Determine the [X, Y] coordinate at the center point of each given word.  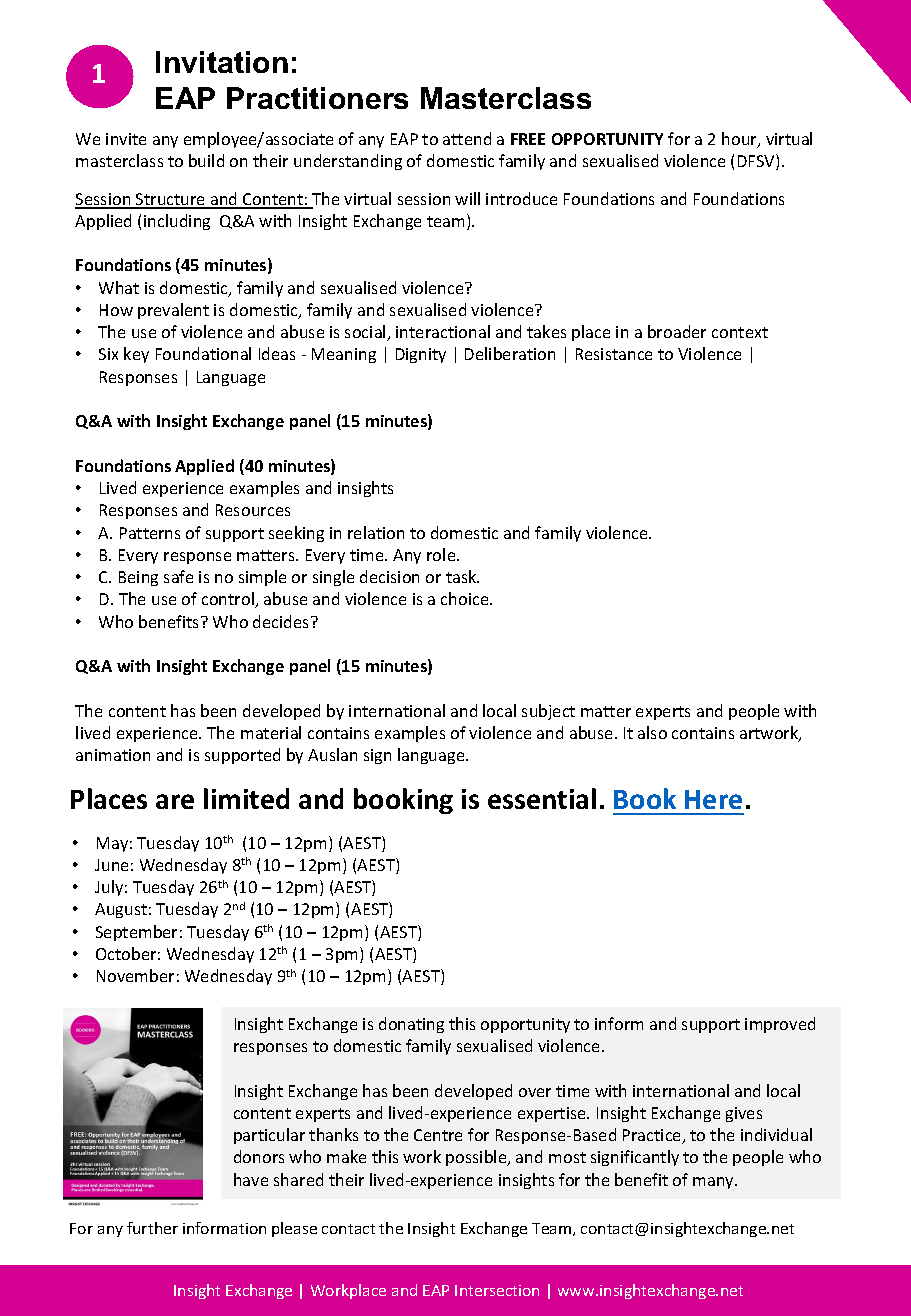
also [652, 732]
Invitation [222, 62]
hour [740, 140]
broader [677, 331]
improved [780, 1025]
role [442, 554]
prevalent [173, 311]
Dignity [421, 355]
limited [246, 798]
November [135, 975]
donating [411, 1025]
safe [178, 576]
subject [548, 712]
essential [542, 798]
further [152, 1228]
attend [467, 138]
